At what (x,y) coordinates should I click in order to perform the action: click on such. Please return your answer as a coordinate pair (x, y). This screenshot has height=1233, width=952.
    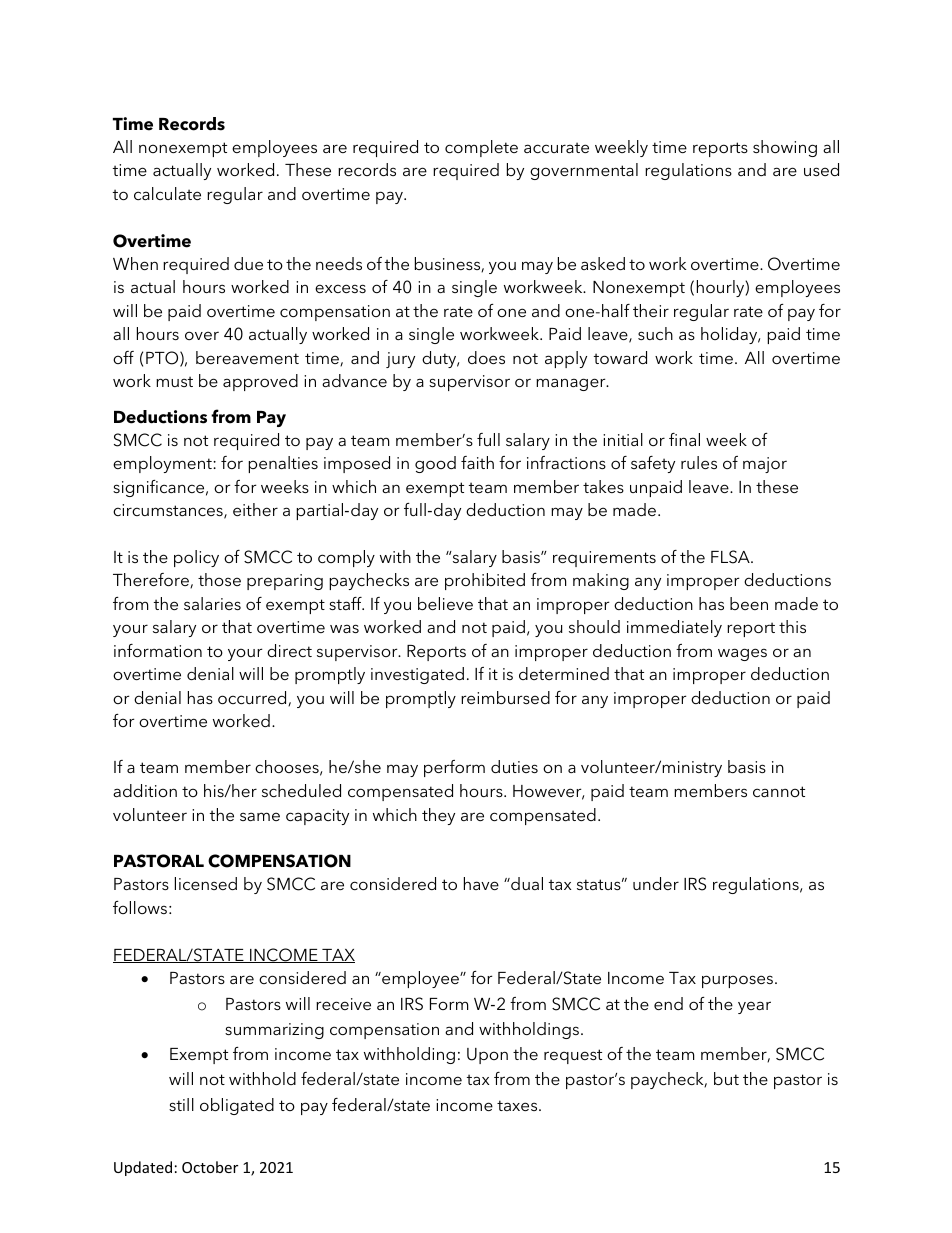
    Looking at the image, I should click on (655, 333).
